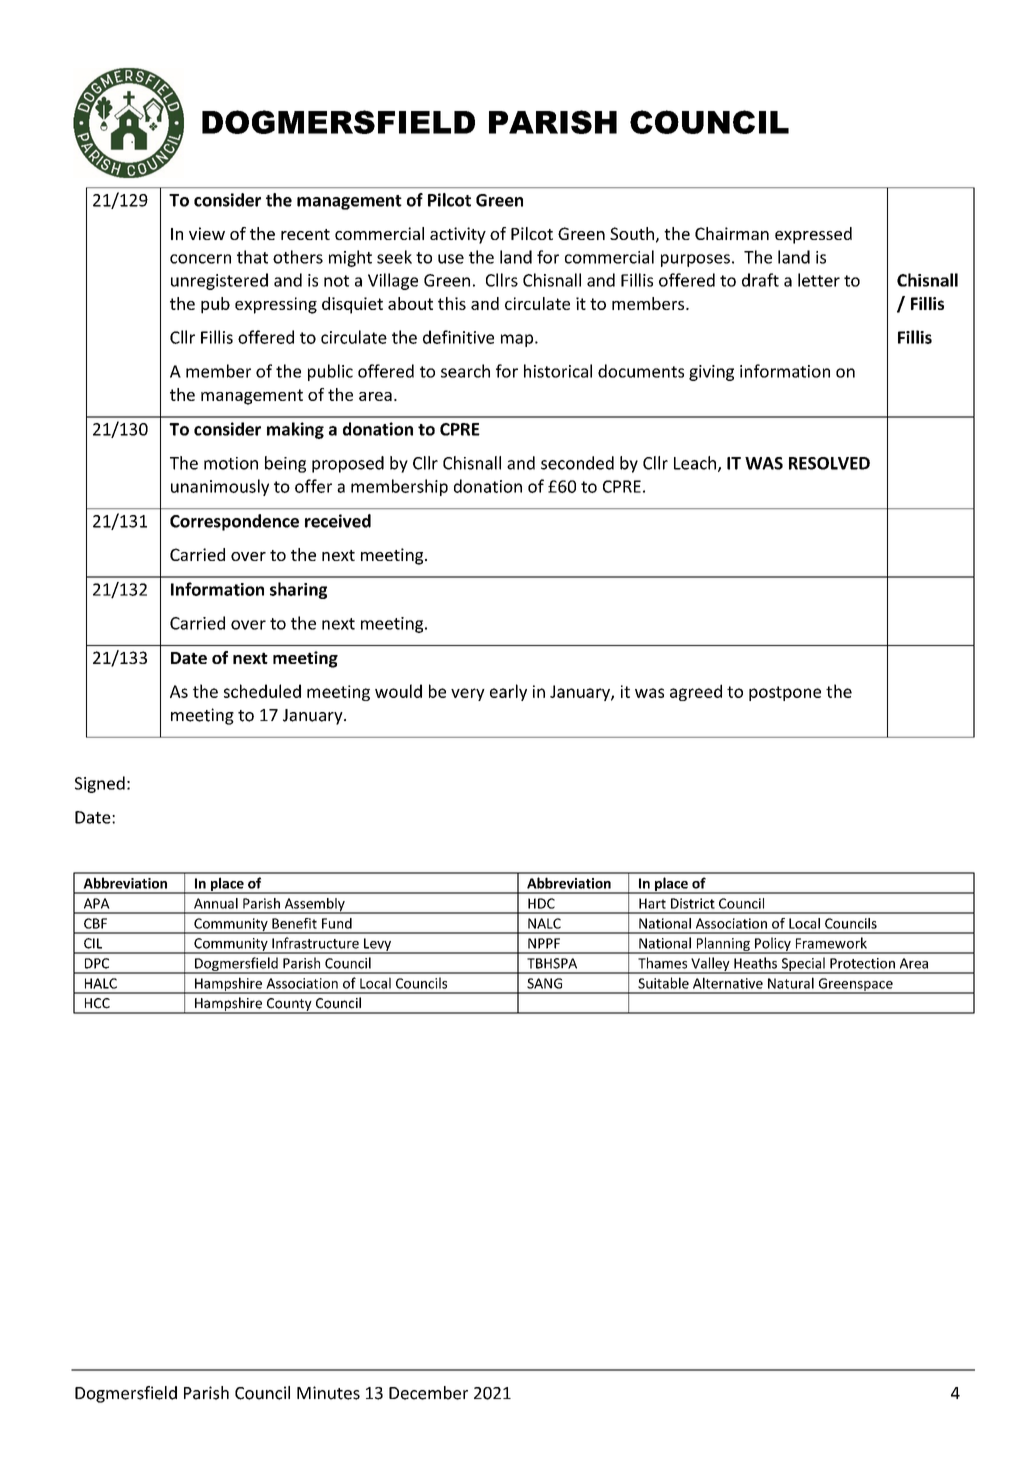 This document has height=1463, width=1035. What do you see at coordinates (328, 1393) in the document?
I see `Minutes` at bounding box center [328, 1393].
